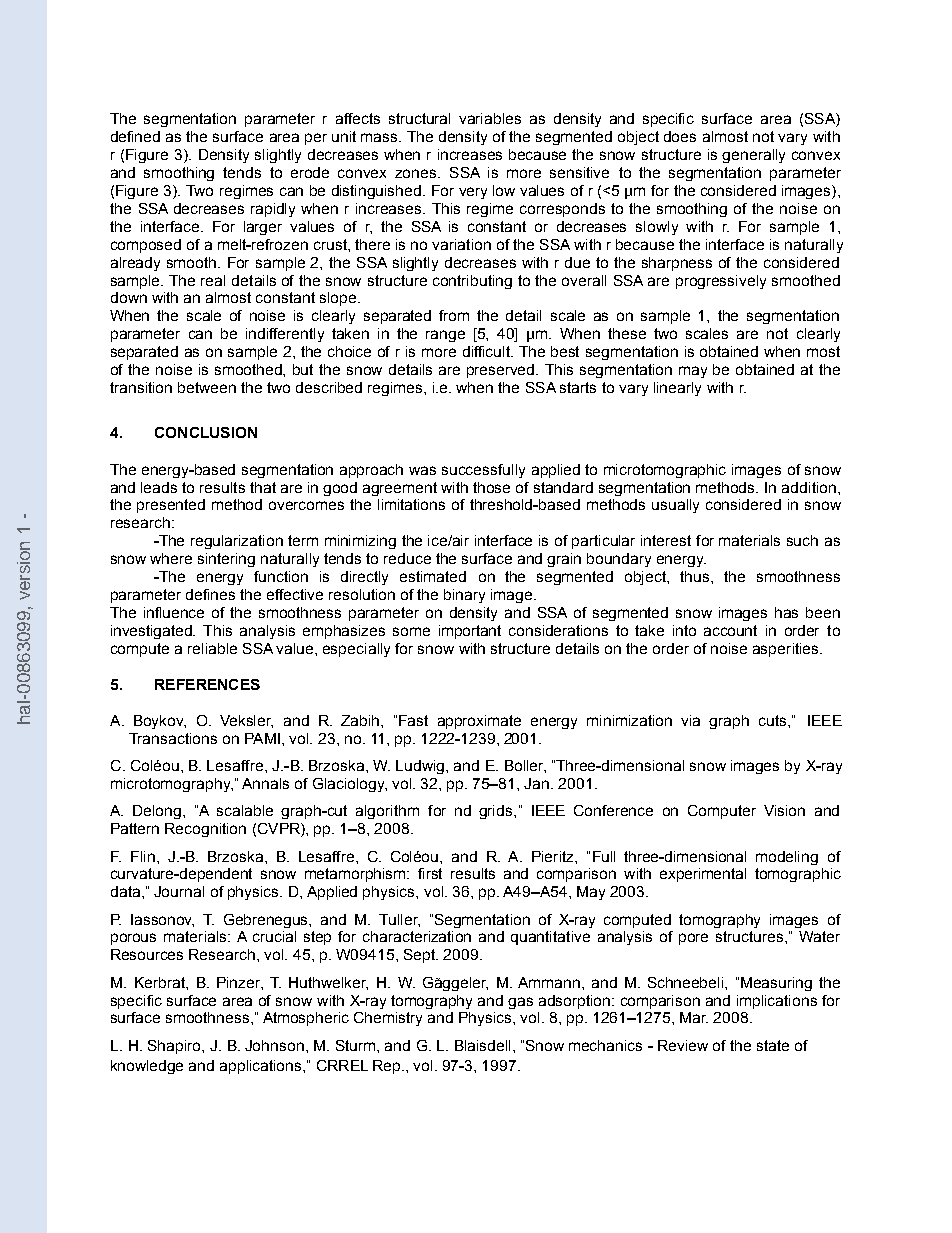  Describe the element at coordinates (135, 136) in the document. I see `defined` at that location.
